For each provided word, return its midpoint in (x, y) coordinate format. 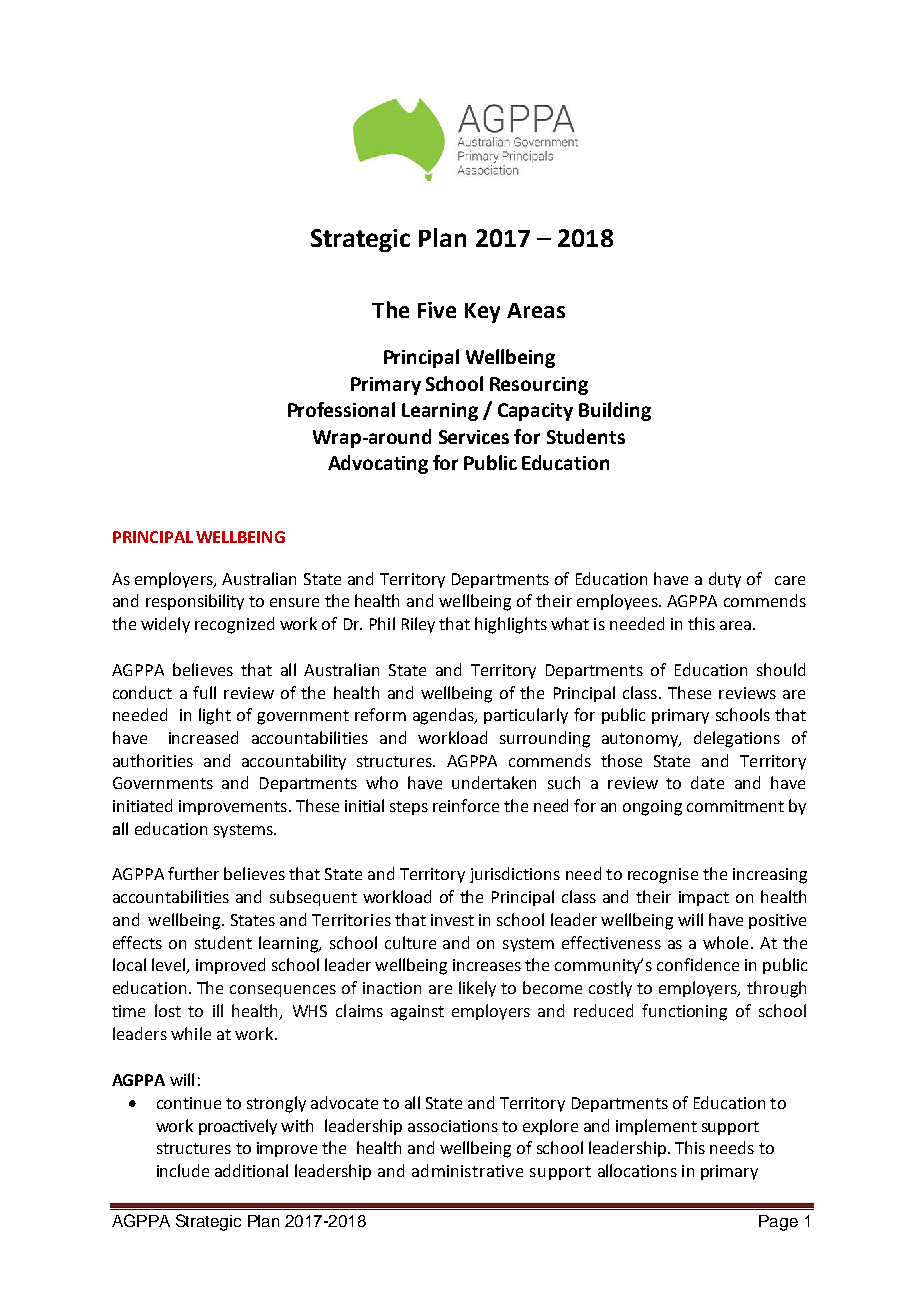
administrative (467, 1170)
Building (615, 411)
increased (203, 737)
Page (778, 1223)
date (707, 782)
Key (482, 313)
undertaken (494, 782)
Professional (341, 409)
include (183, 1170)
